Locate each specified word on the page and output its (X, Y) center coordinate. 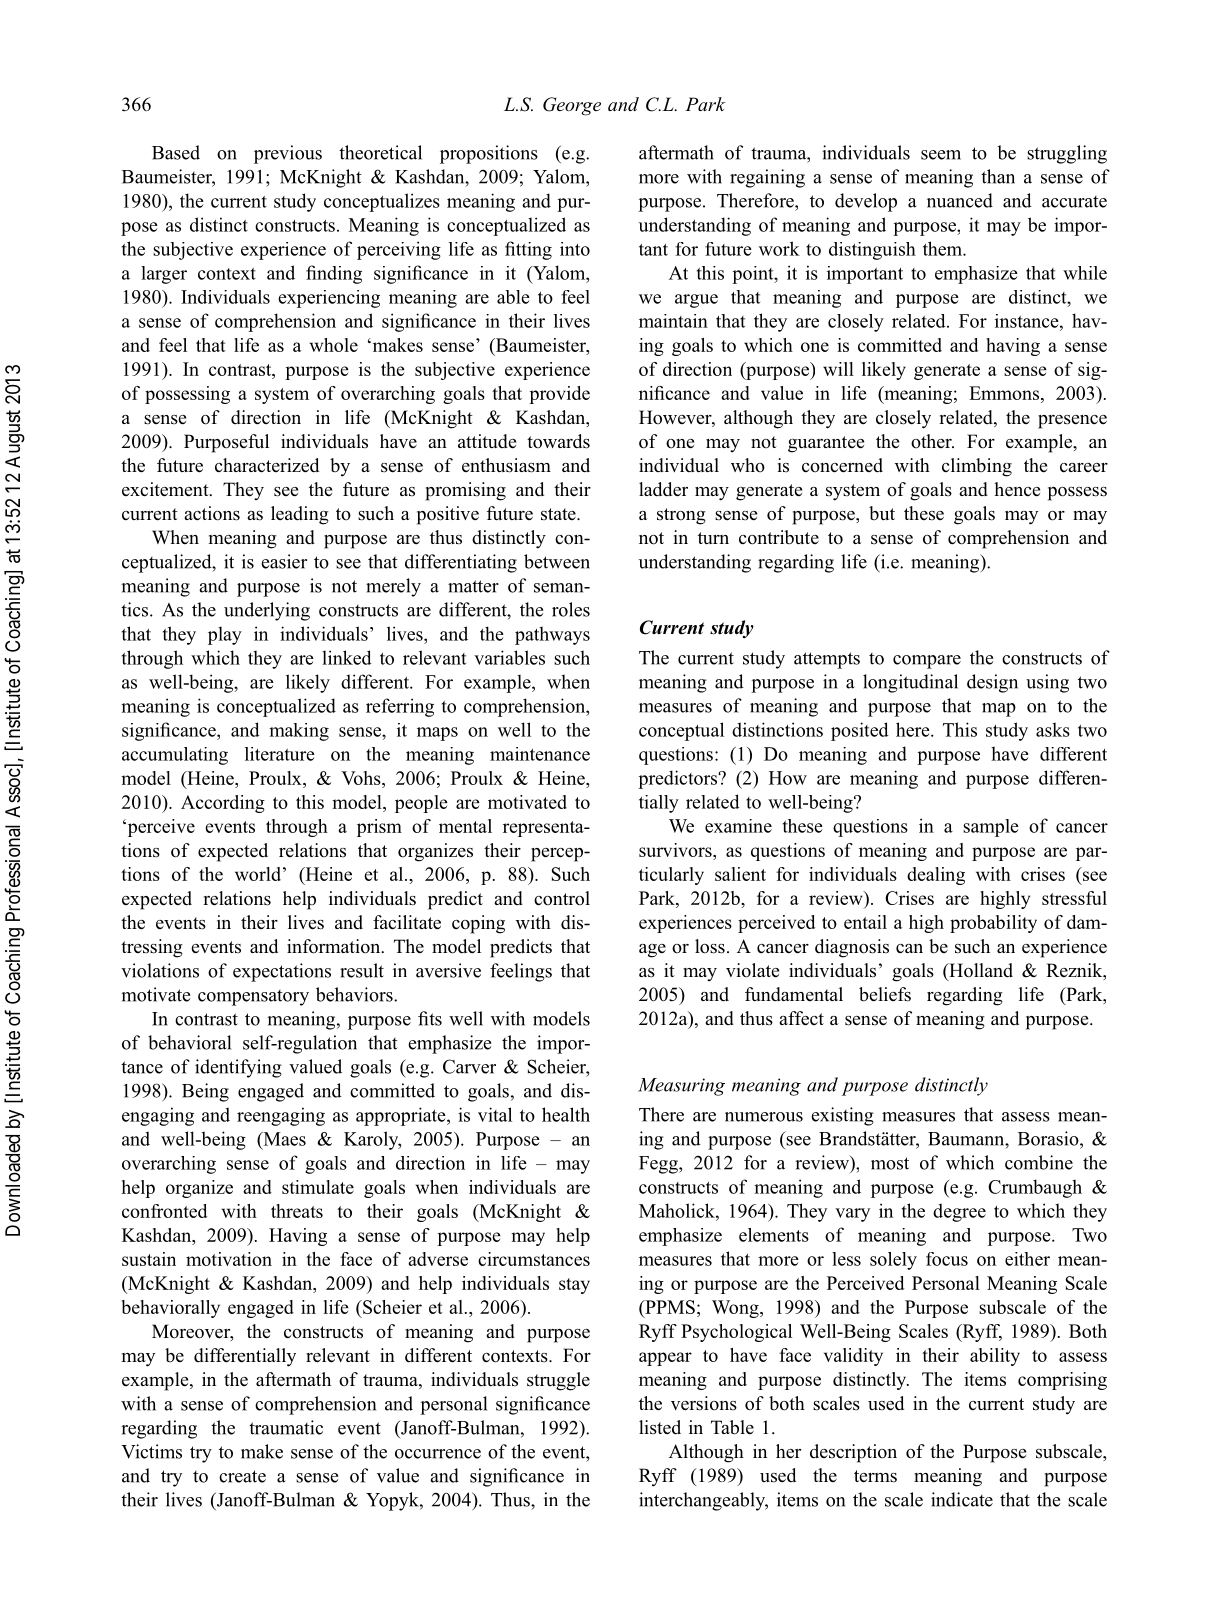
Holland (980, 971)
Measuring (681, 1087)
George (572, 106)
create (242, 1476)
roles (571, 609)
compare (927, 662)
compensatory (253, 998)
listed (660, 1427)
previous (288, 154)
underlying (267, 611)
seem (941, 155)
